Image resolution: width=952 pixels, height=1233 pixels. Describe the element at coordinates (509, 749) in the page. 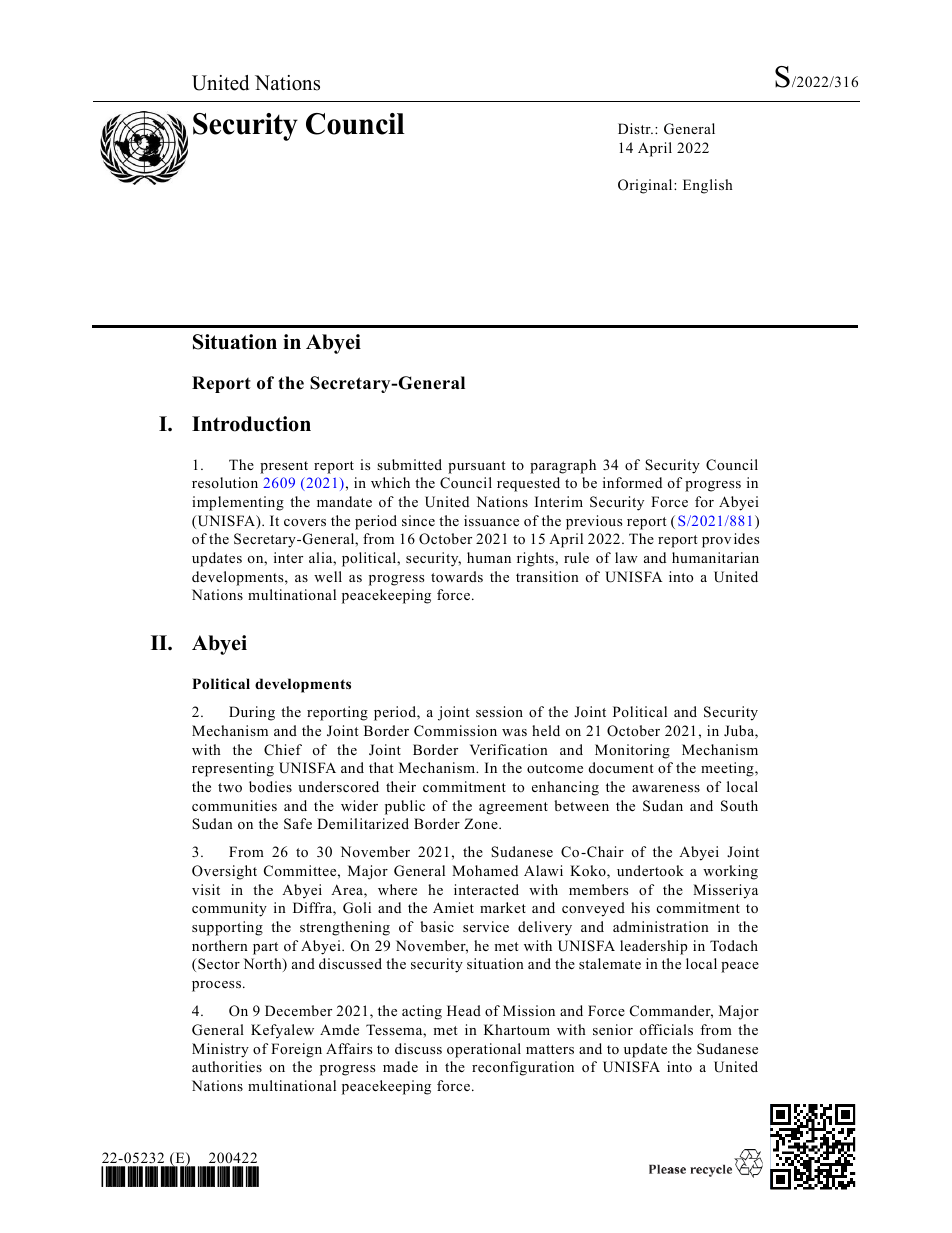

I see `Verification` at that location.
